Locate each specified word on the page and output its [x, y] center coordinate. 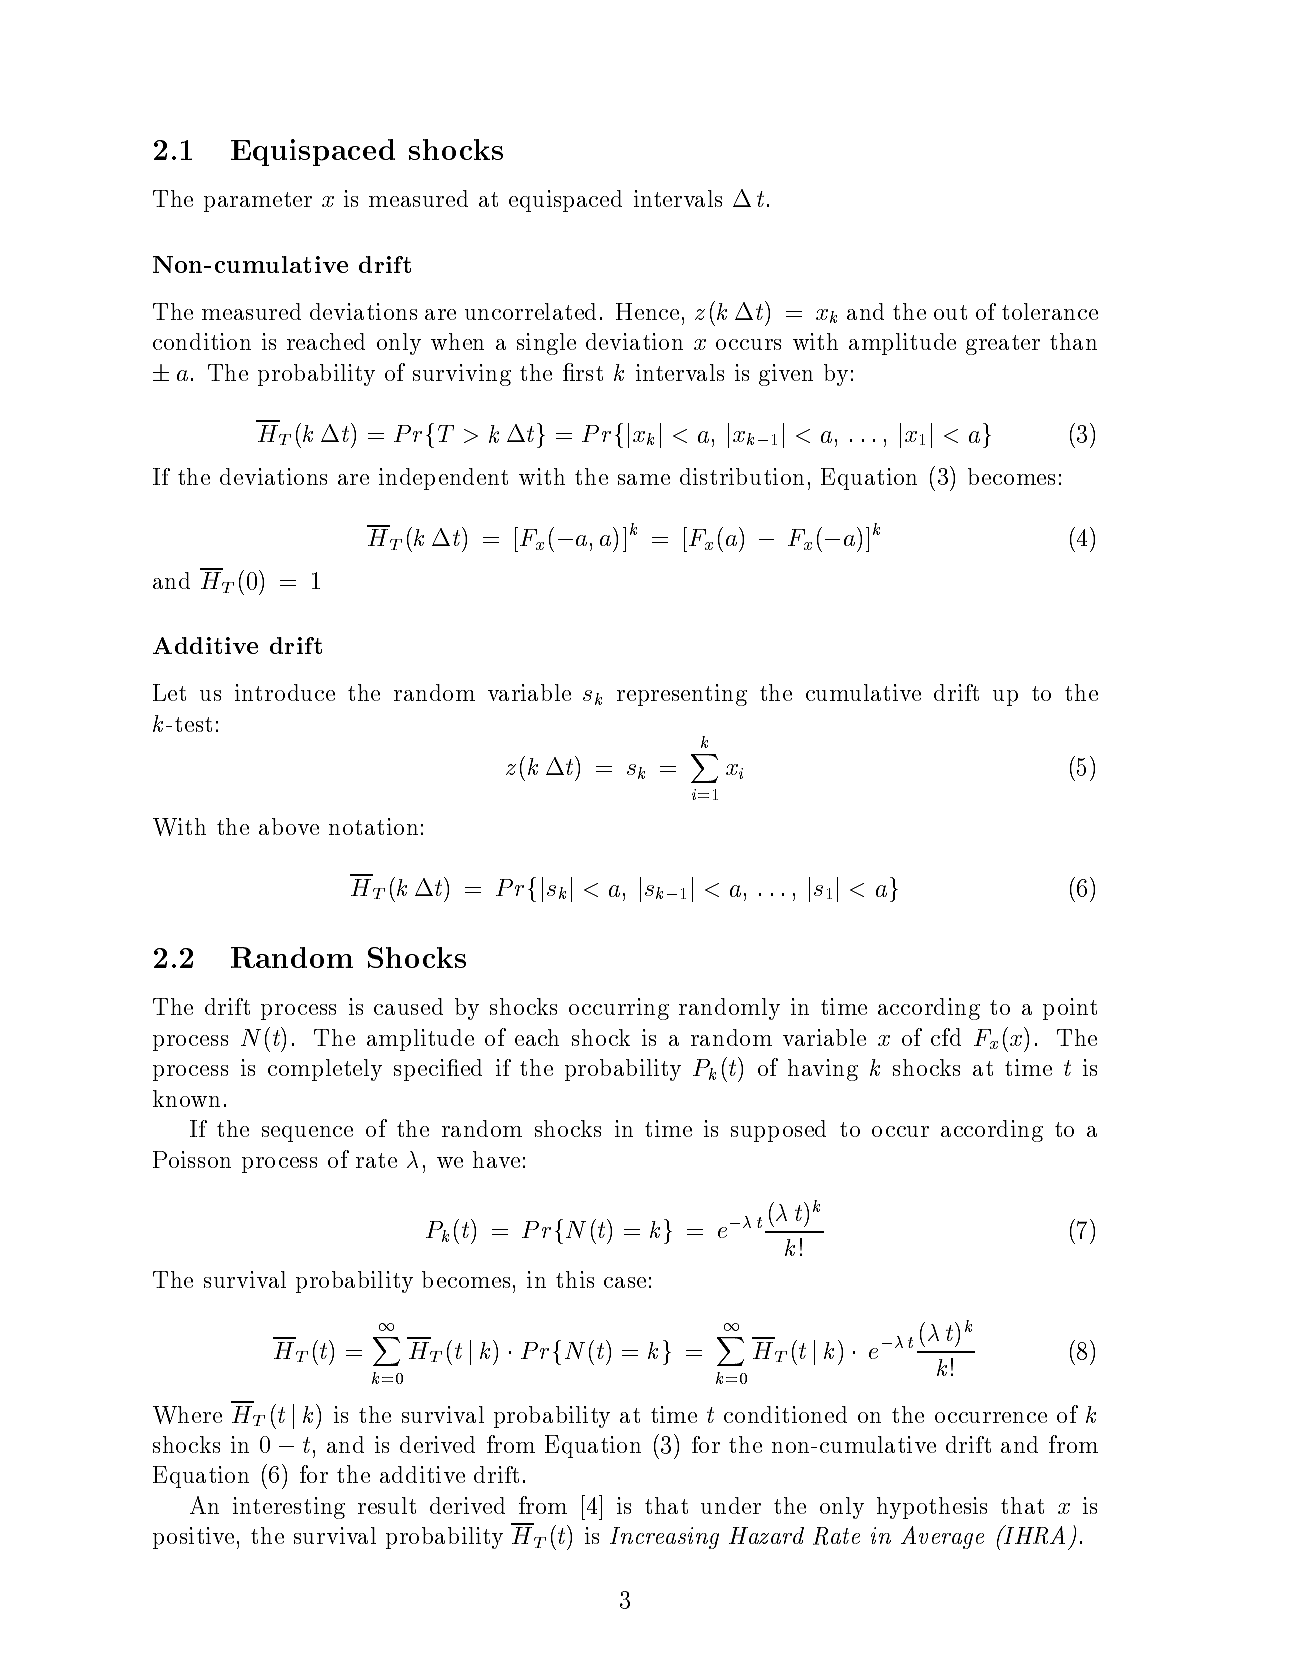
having [823, 1070]
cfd [946, 1037]
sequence [307, 1134]
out [950, 312]
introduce [285, 692]
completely [325, 1070]
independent [443, 479]
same [644, 479]
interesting [289, 1508]
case [625, 1282]
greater [1003, 345]
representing [682, 695]
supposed [778, 1131]
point [1070, 1009]
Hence [647, 311]
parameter [258, 202]
